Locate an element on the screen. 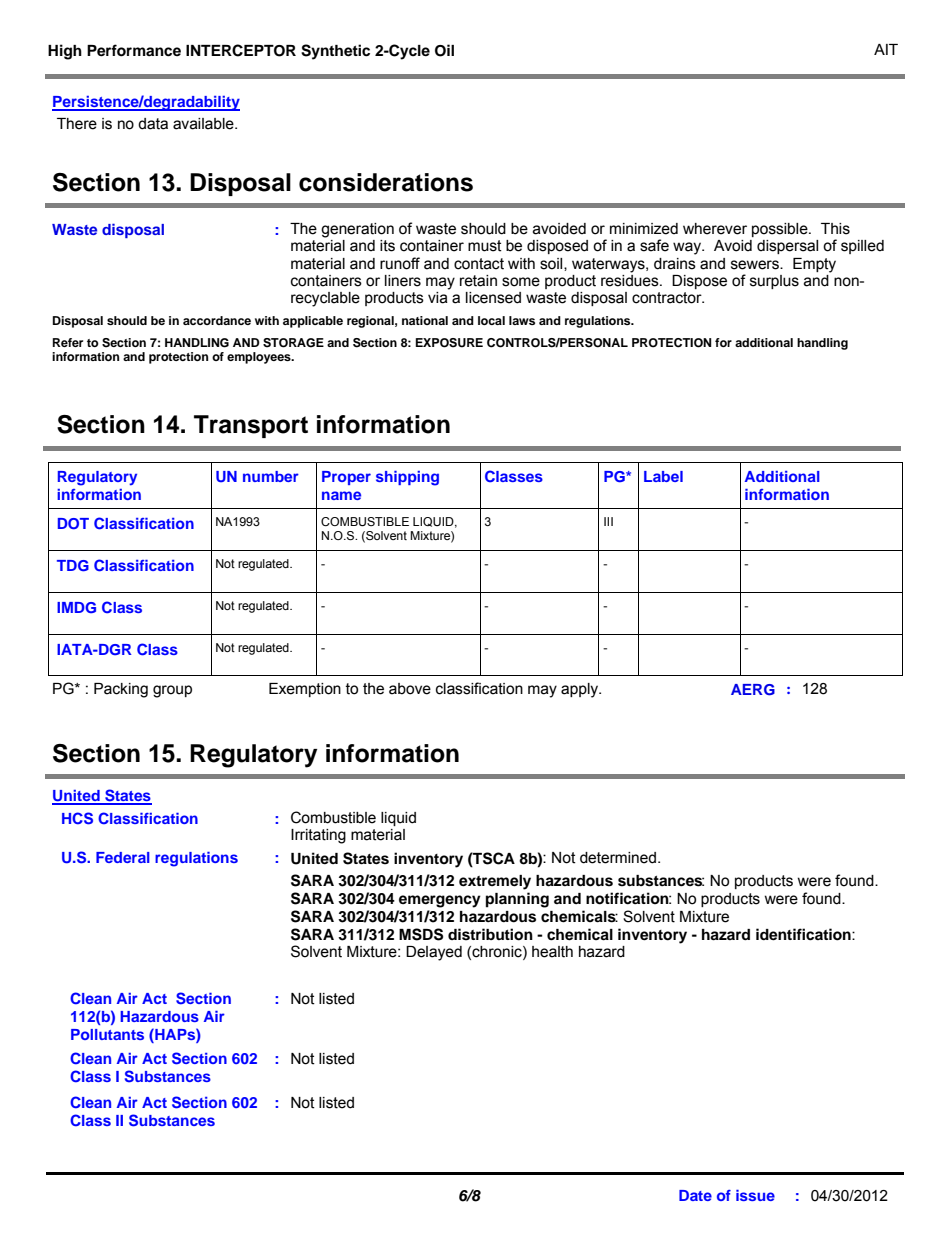 This screenshot has height=1233, width=952. AIT is located at coordinates (886, 49).
